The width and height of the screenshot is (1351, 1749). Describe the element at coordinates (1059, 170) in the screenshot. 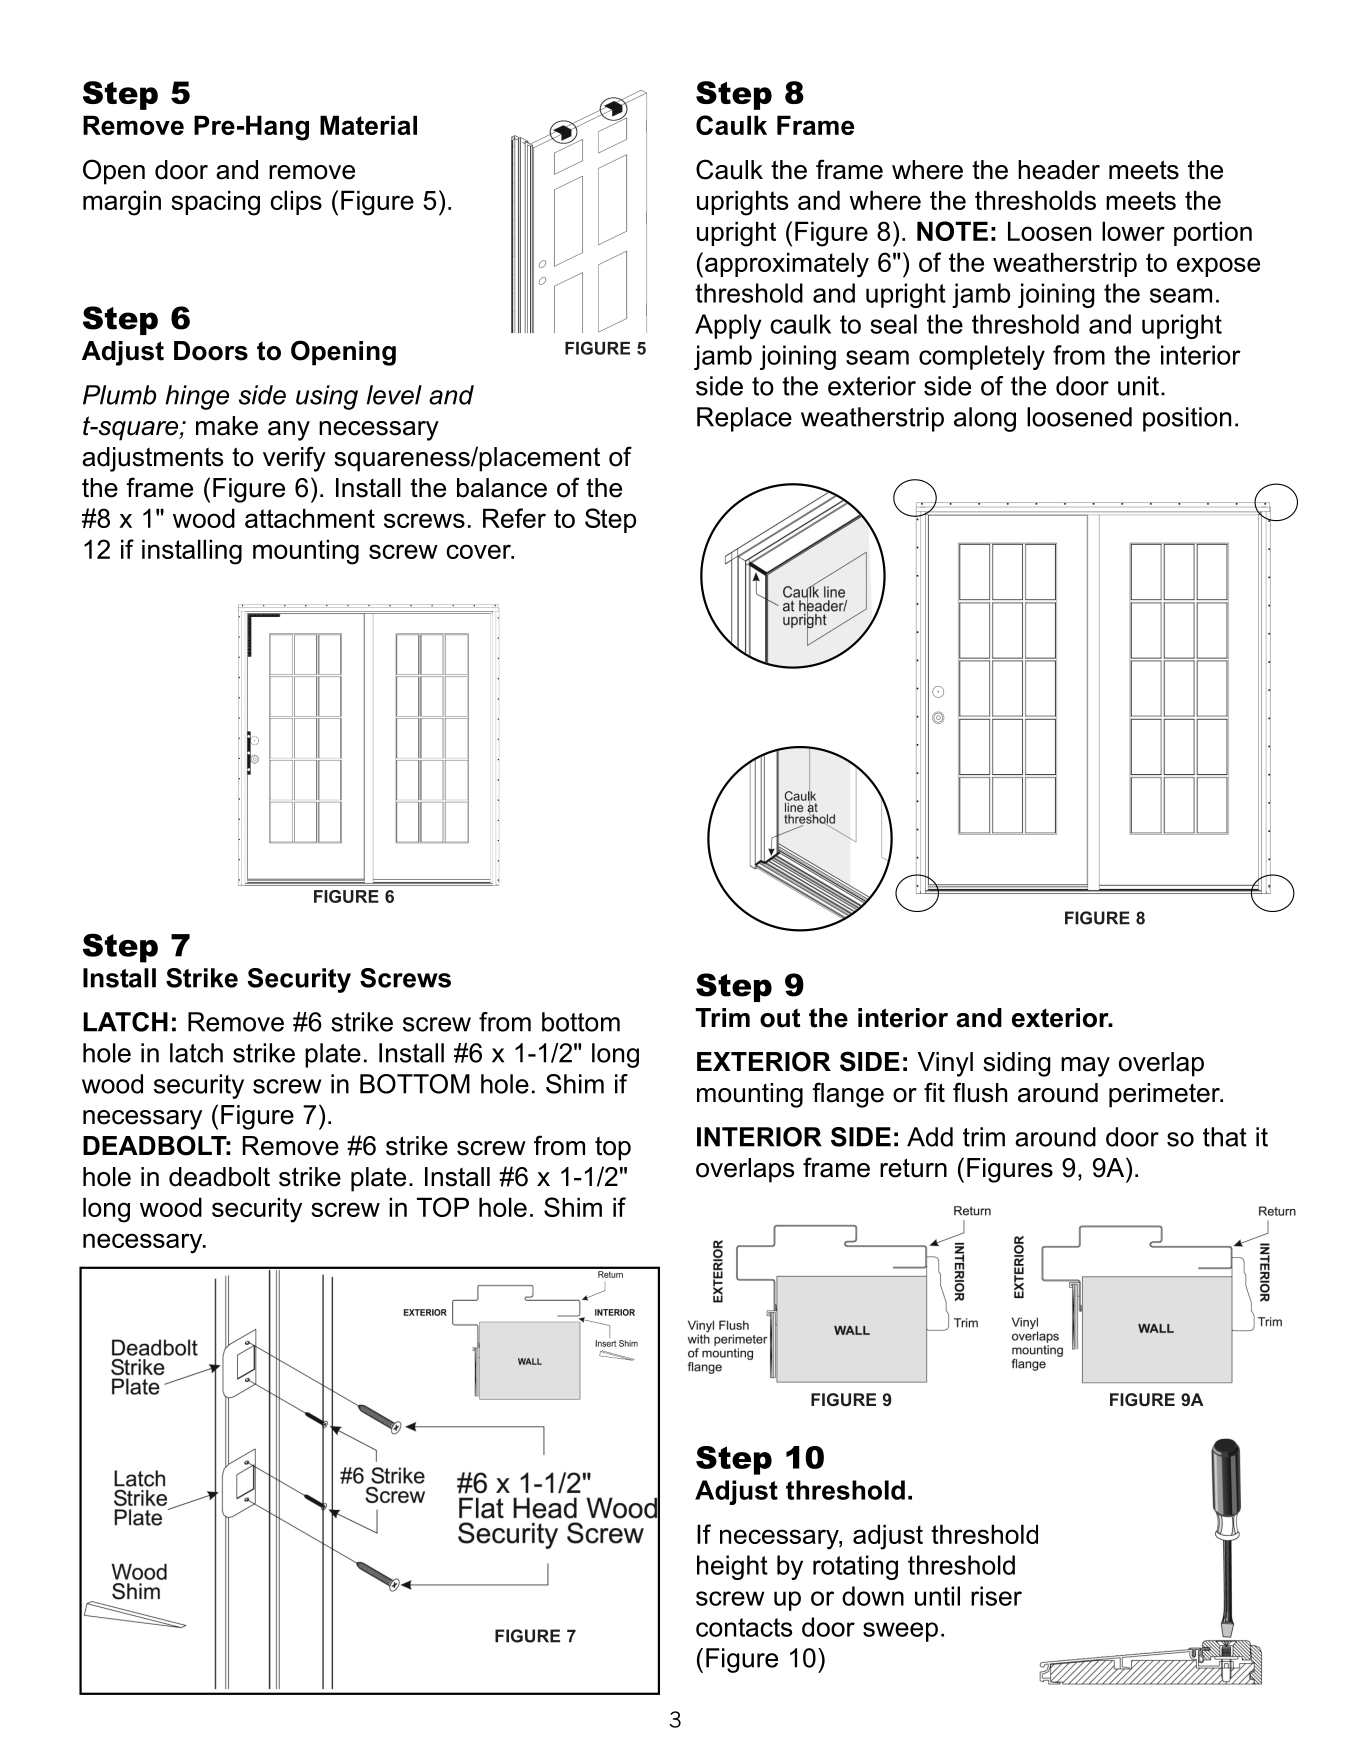

I see `header` at that location.
